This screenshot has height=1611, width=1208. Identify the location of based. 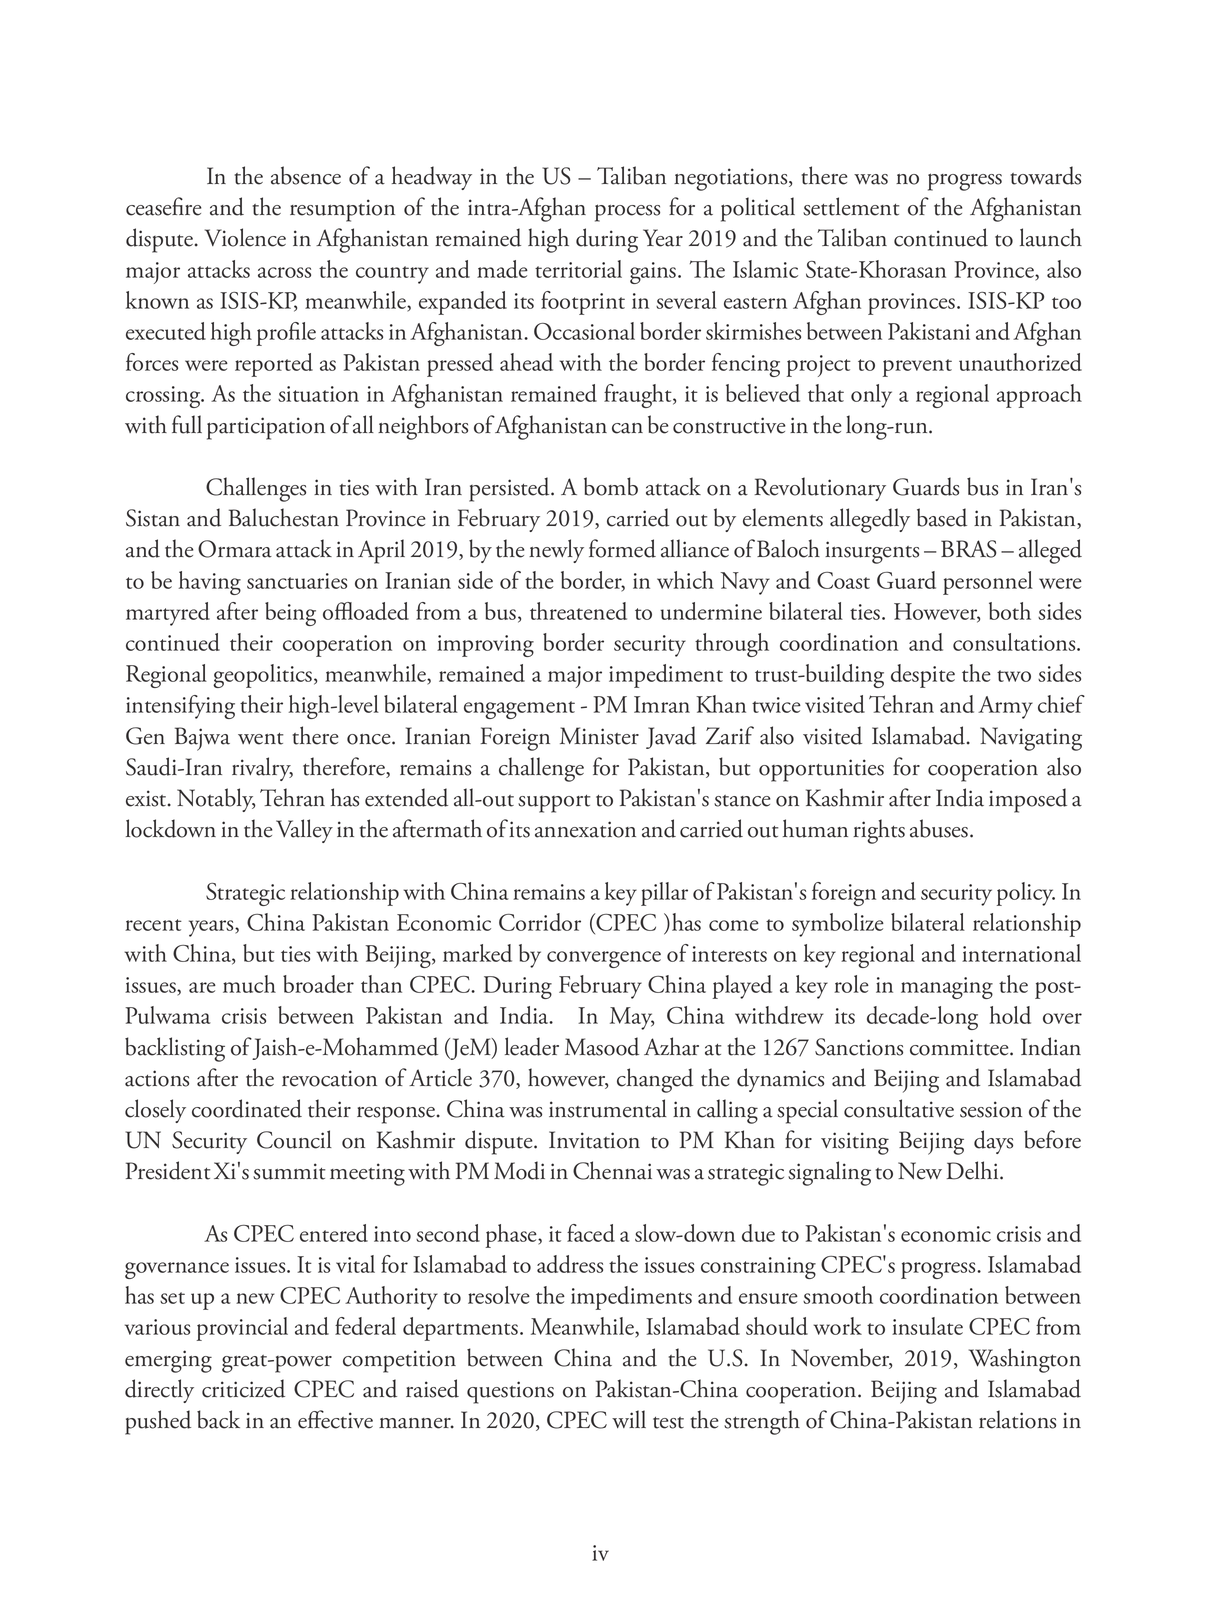
(942, 517).
